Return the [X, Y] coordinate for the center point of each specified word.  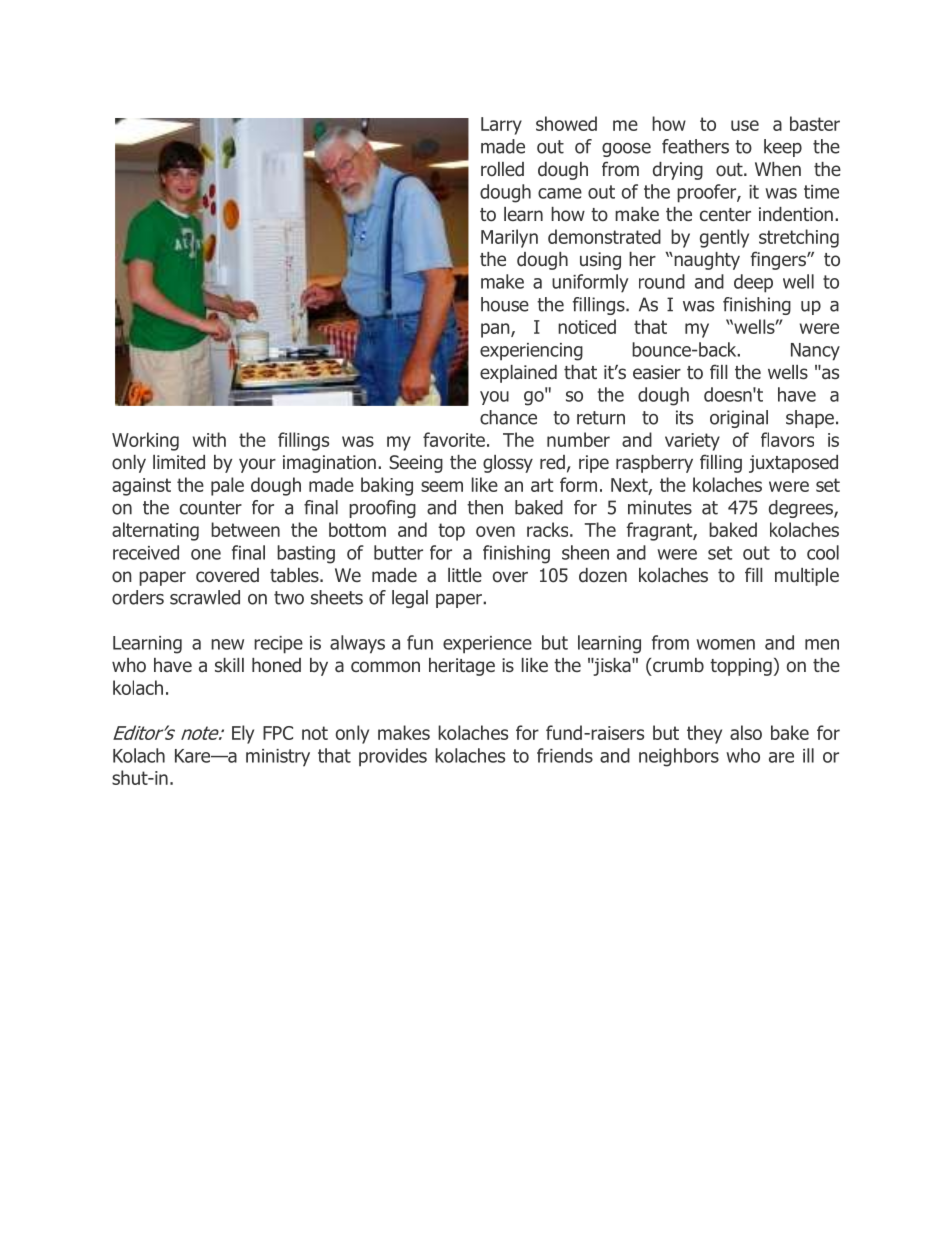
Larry [501, 126]
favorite [454, 439]
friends [565, 755]
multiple [807, 577]
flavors [787, 439]
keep [783, 148]
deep [753, 283]
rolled [502, 169]
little [465, 575]
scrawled [205, 597]
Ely [243, 734]
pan [496, 330]
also [746, 732]
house [505, 304]
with [209, 439]
